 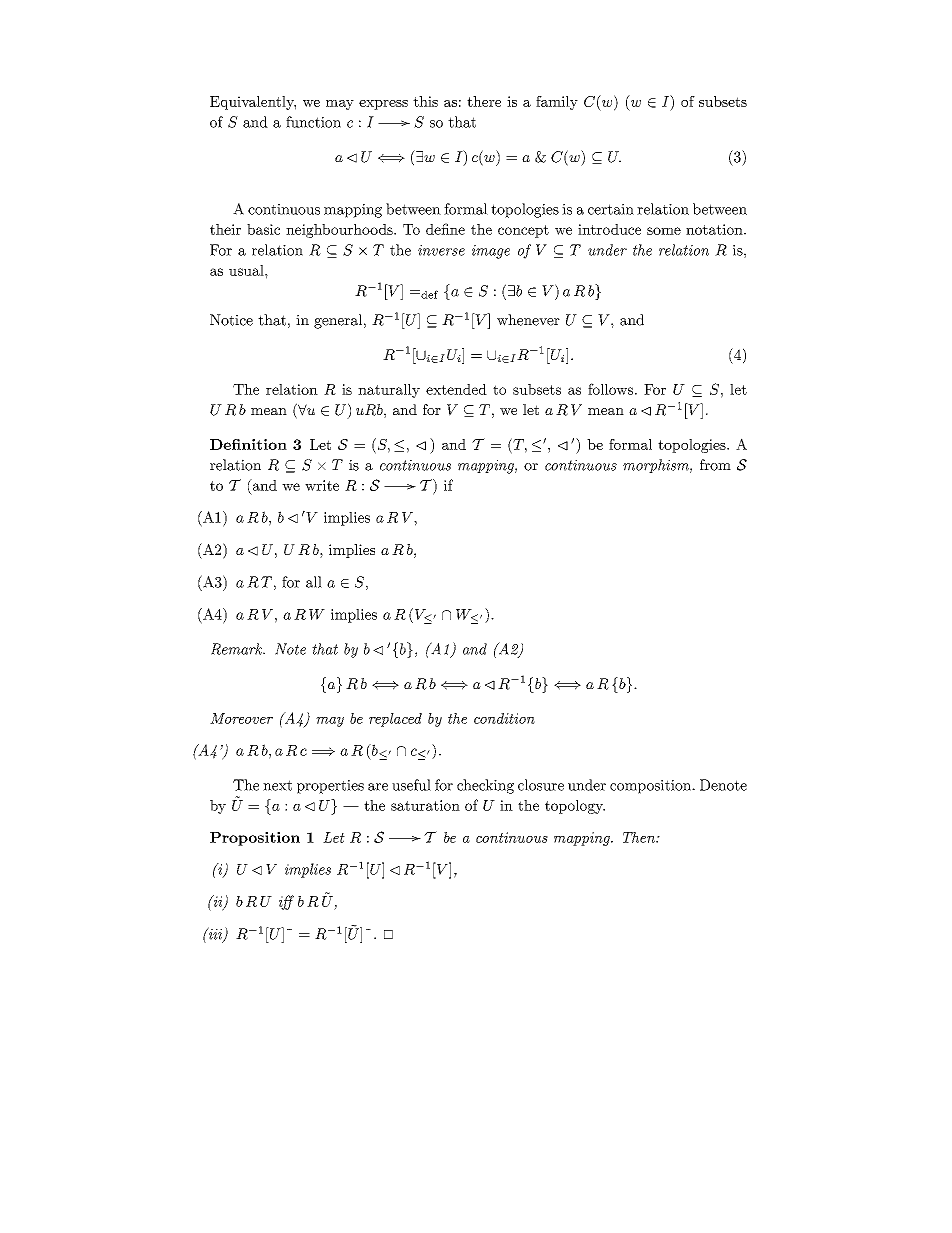 I want to click on function, so click(x=313, y=122).
